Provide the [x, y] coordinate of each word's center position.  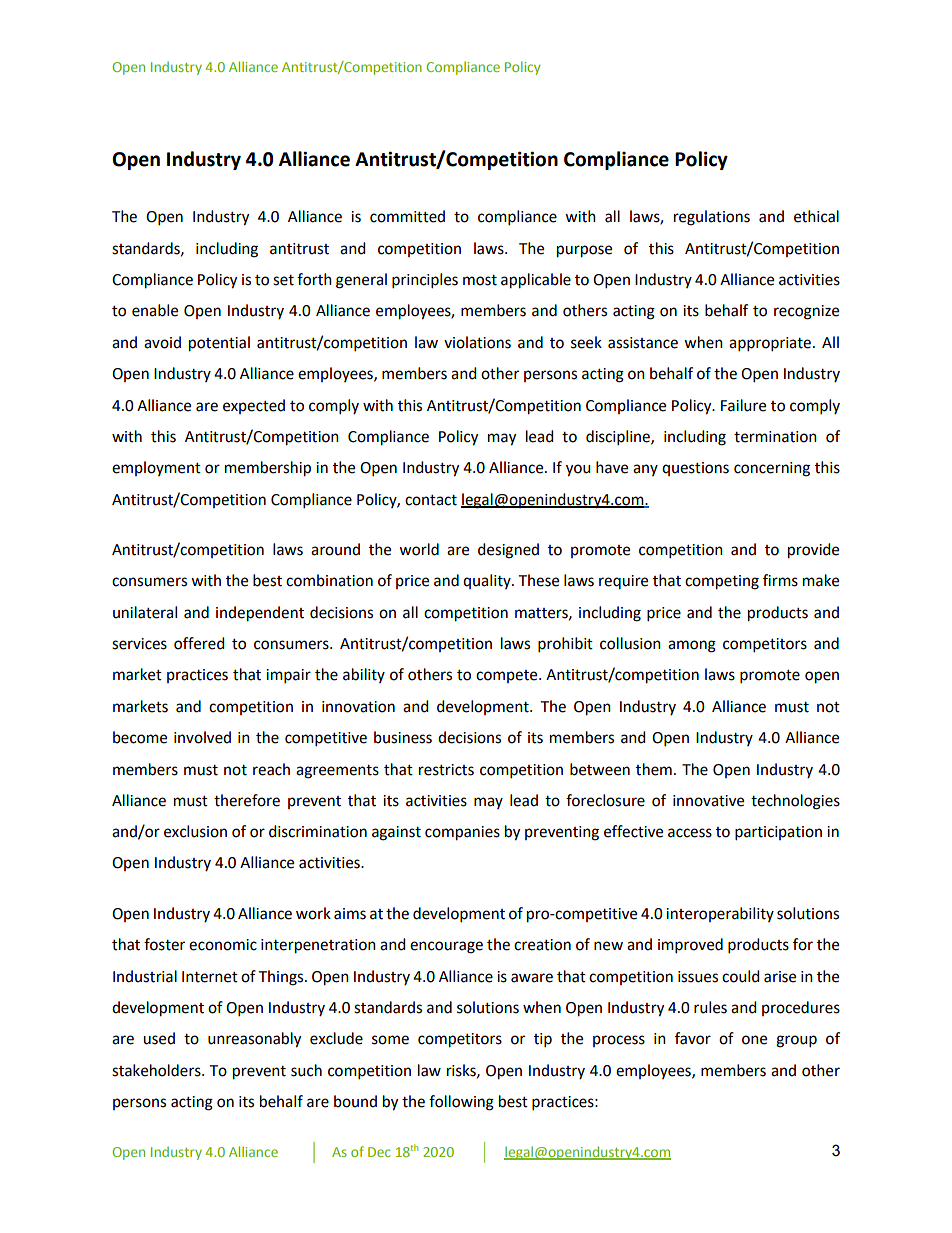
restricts [446, 770]
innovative [708, 801]
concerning [772, 469]
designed [508, 551]
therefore [247, 800]
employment [156, 468]
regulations [712, 218]
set [283, 280]
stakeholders [157, 1070]
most [480, 280]
